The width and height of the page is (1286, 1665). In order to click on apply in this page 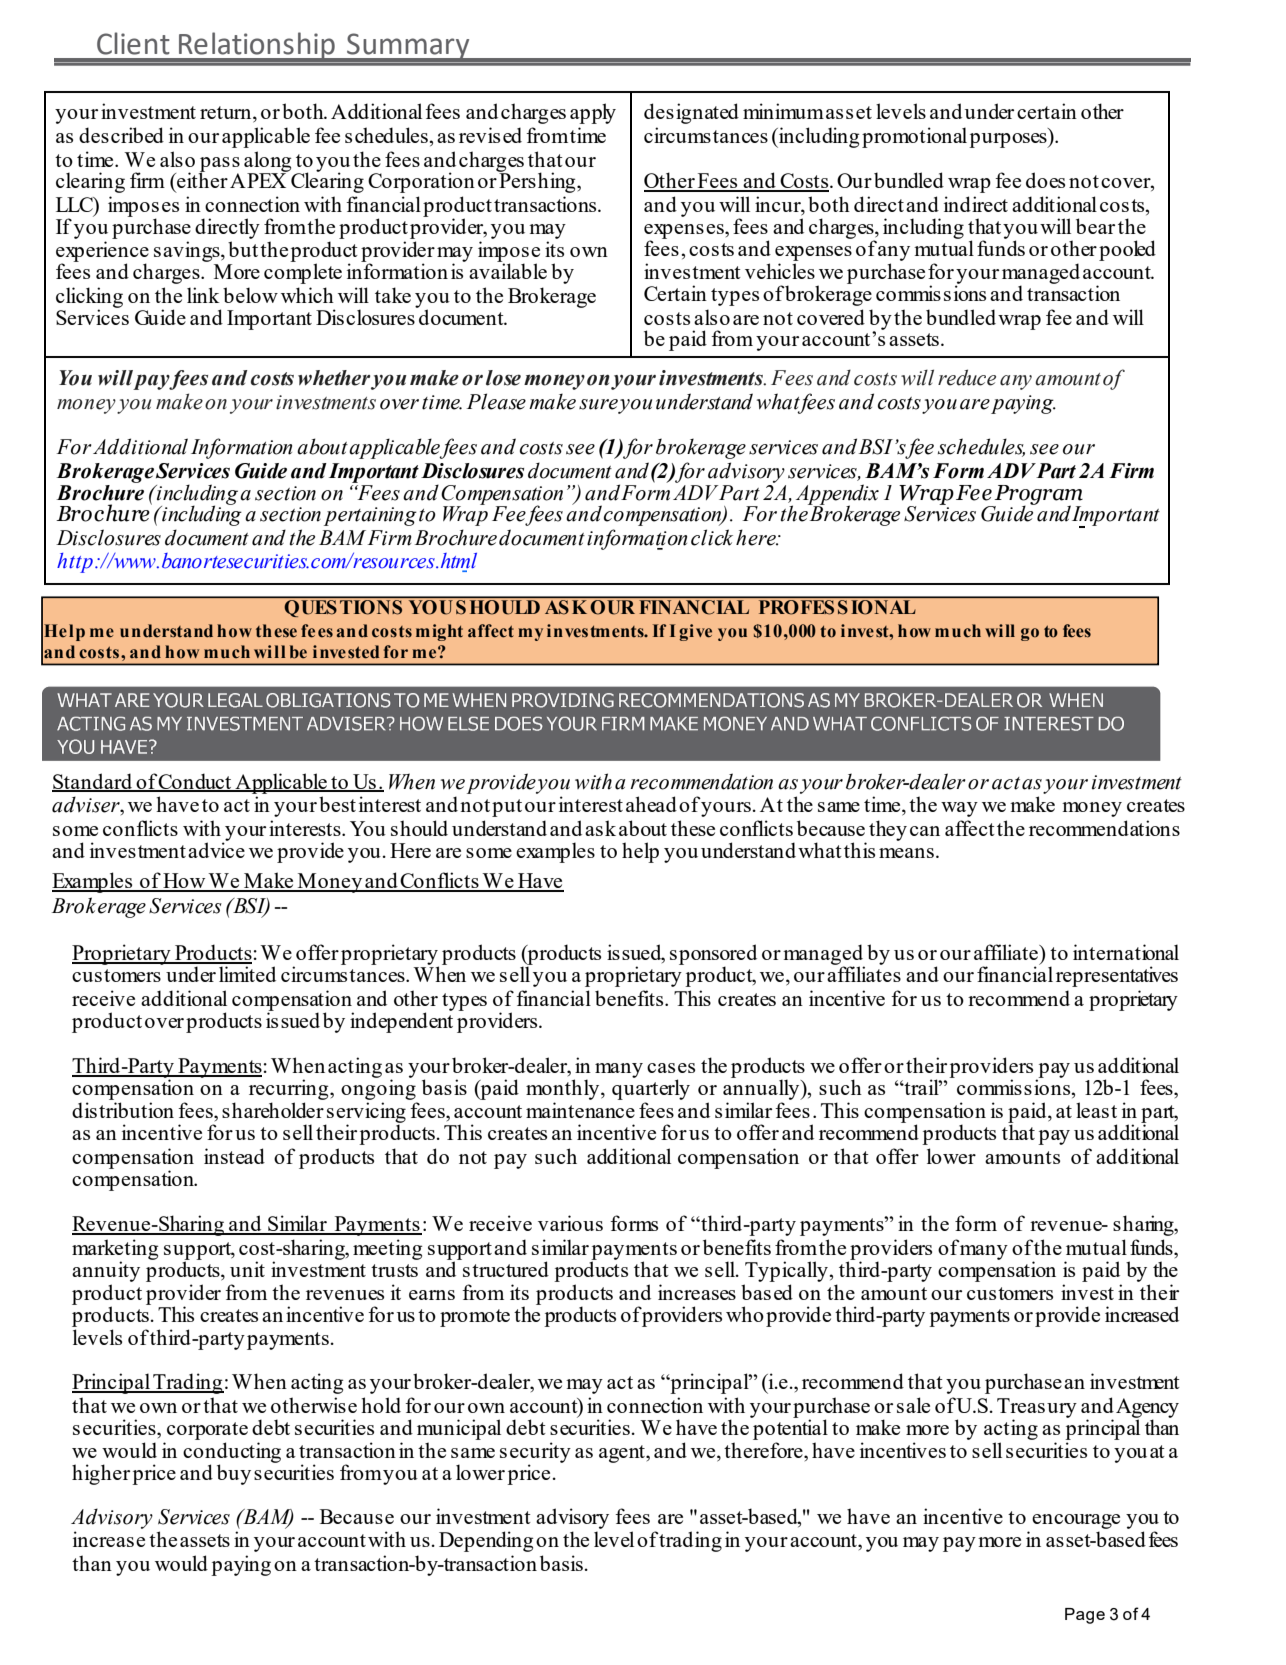, I will do `click(593, 113)`.
